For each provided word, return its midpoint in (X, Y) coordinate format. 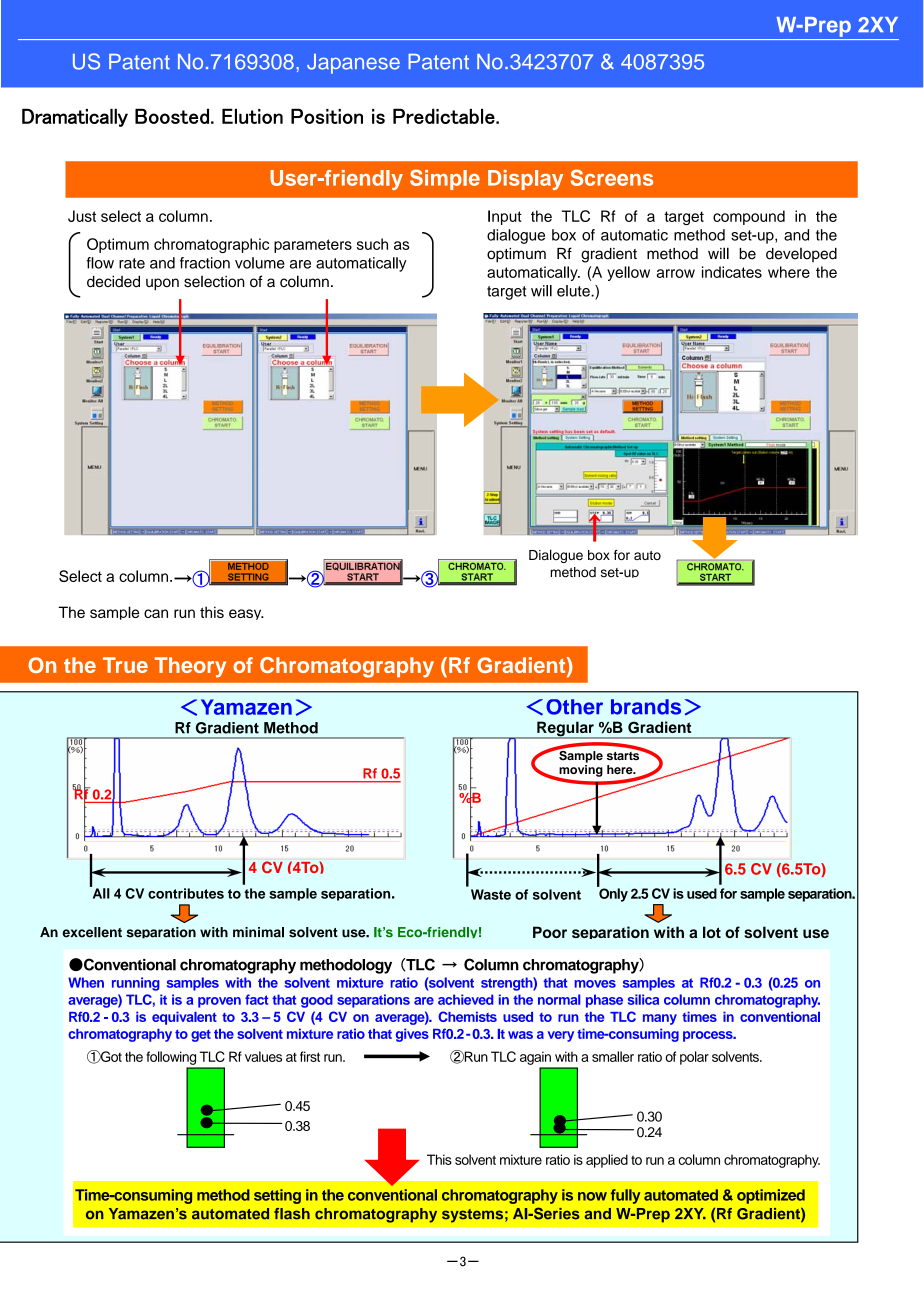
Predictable (445, 116)
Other (574, 707)
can (156, 613)
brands (646, 707)
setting (277, 1196)
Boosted (172, 116)
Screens (611, 177)
